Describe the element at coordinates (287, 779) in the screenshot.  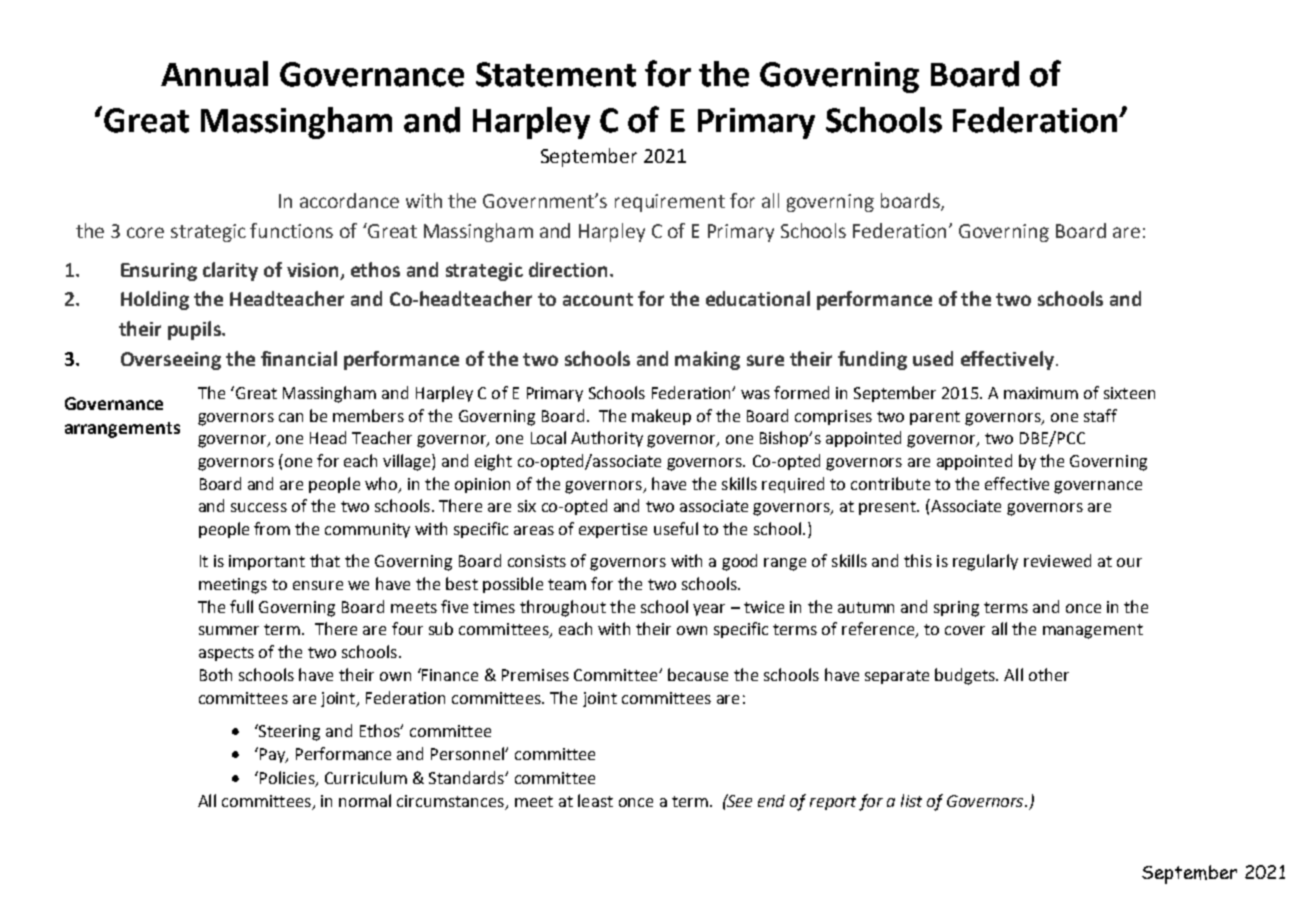
I see `Policies` at that location.
